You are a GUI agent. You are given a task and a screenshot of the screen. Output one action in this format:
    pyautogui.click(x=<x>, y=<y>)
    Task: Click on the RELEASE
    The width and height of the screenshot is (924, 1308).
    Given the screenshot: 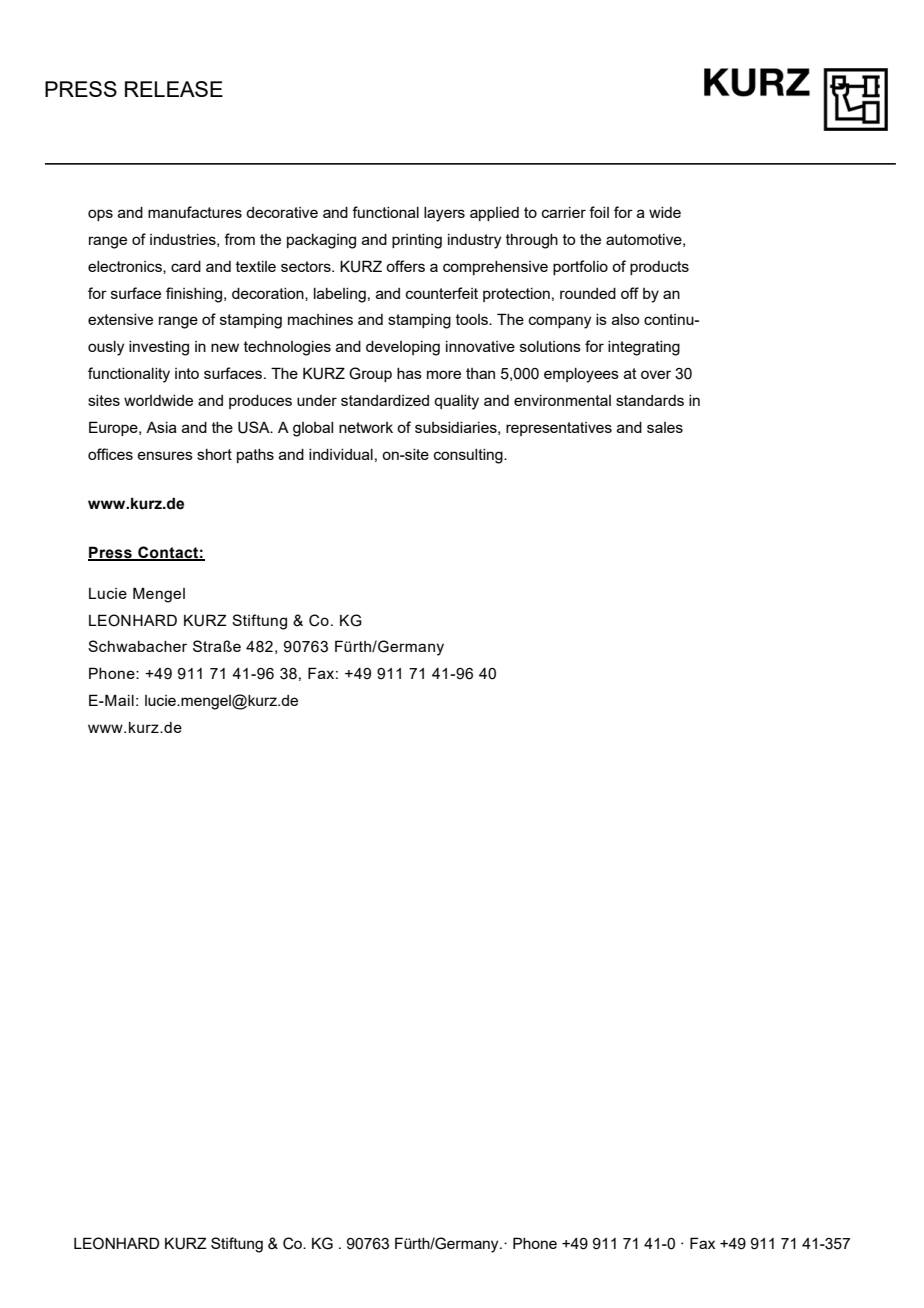 What is the action you would take?
    pyautogui.click(x=174, y=89)
